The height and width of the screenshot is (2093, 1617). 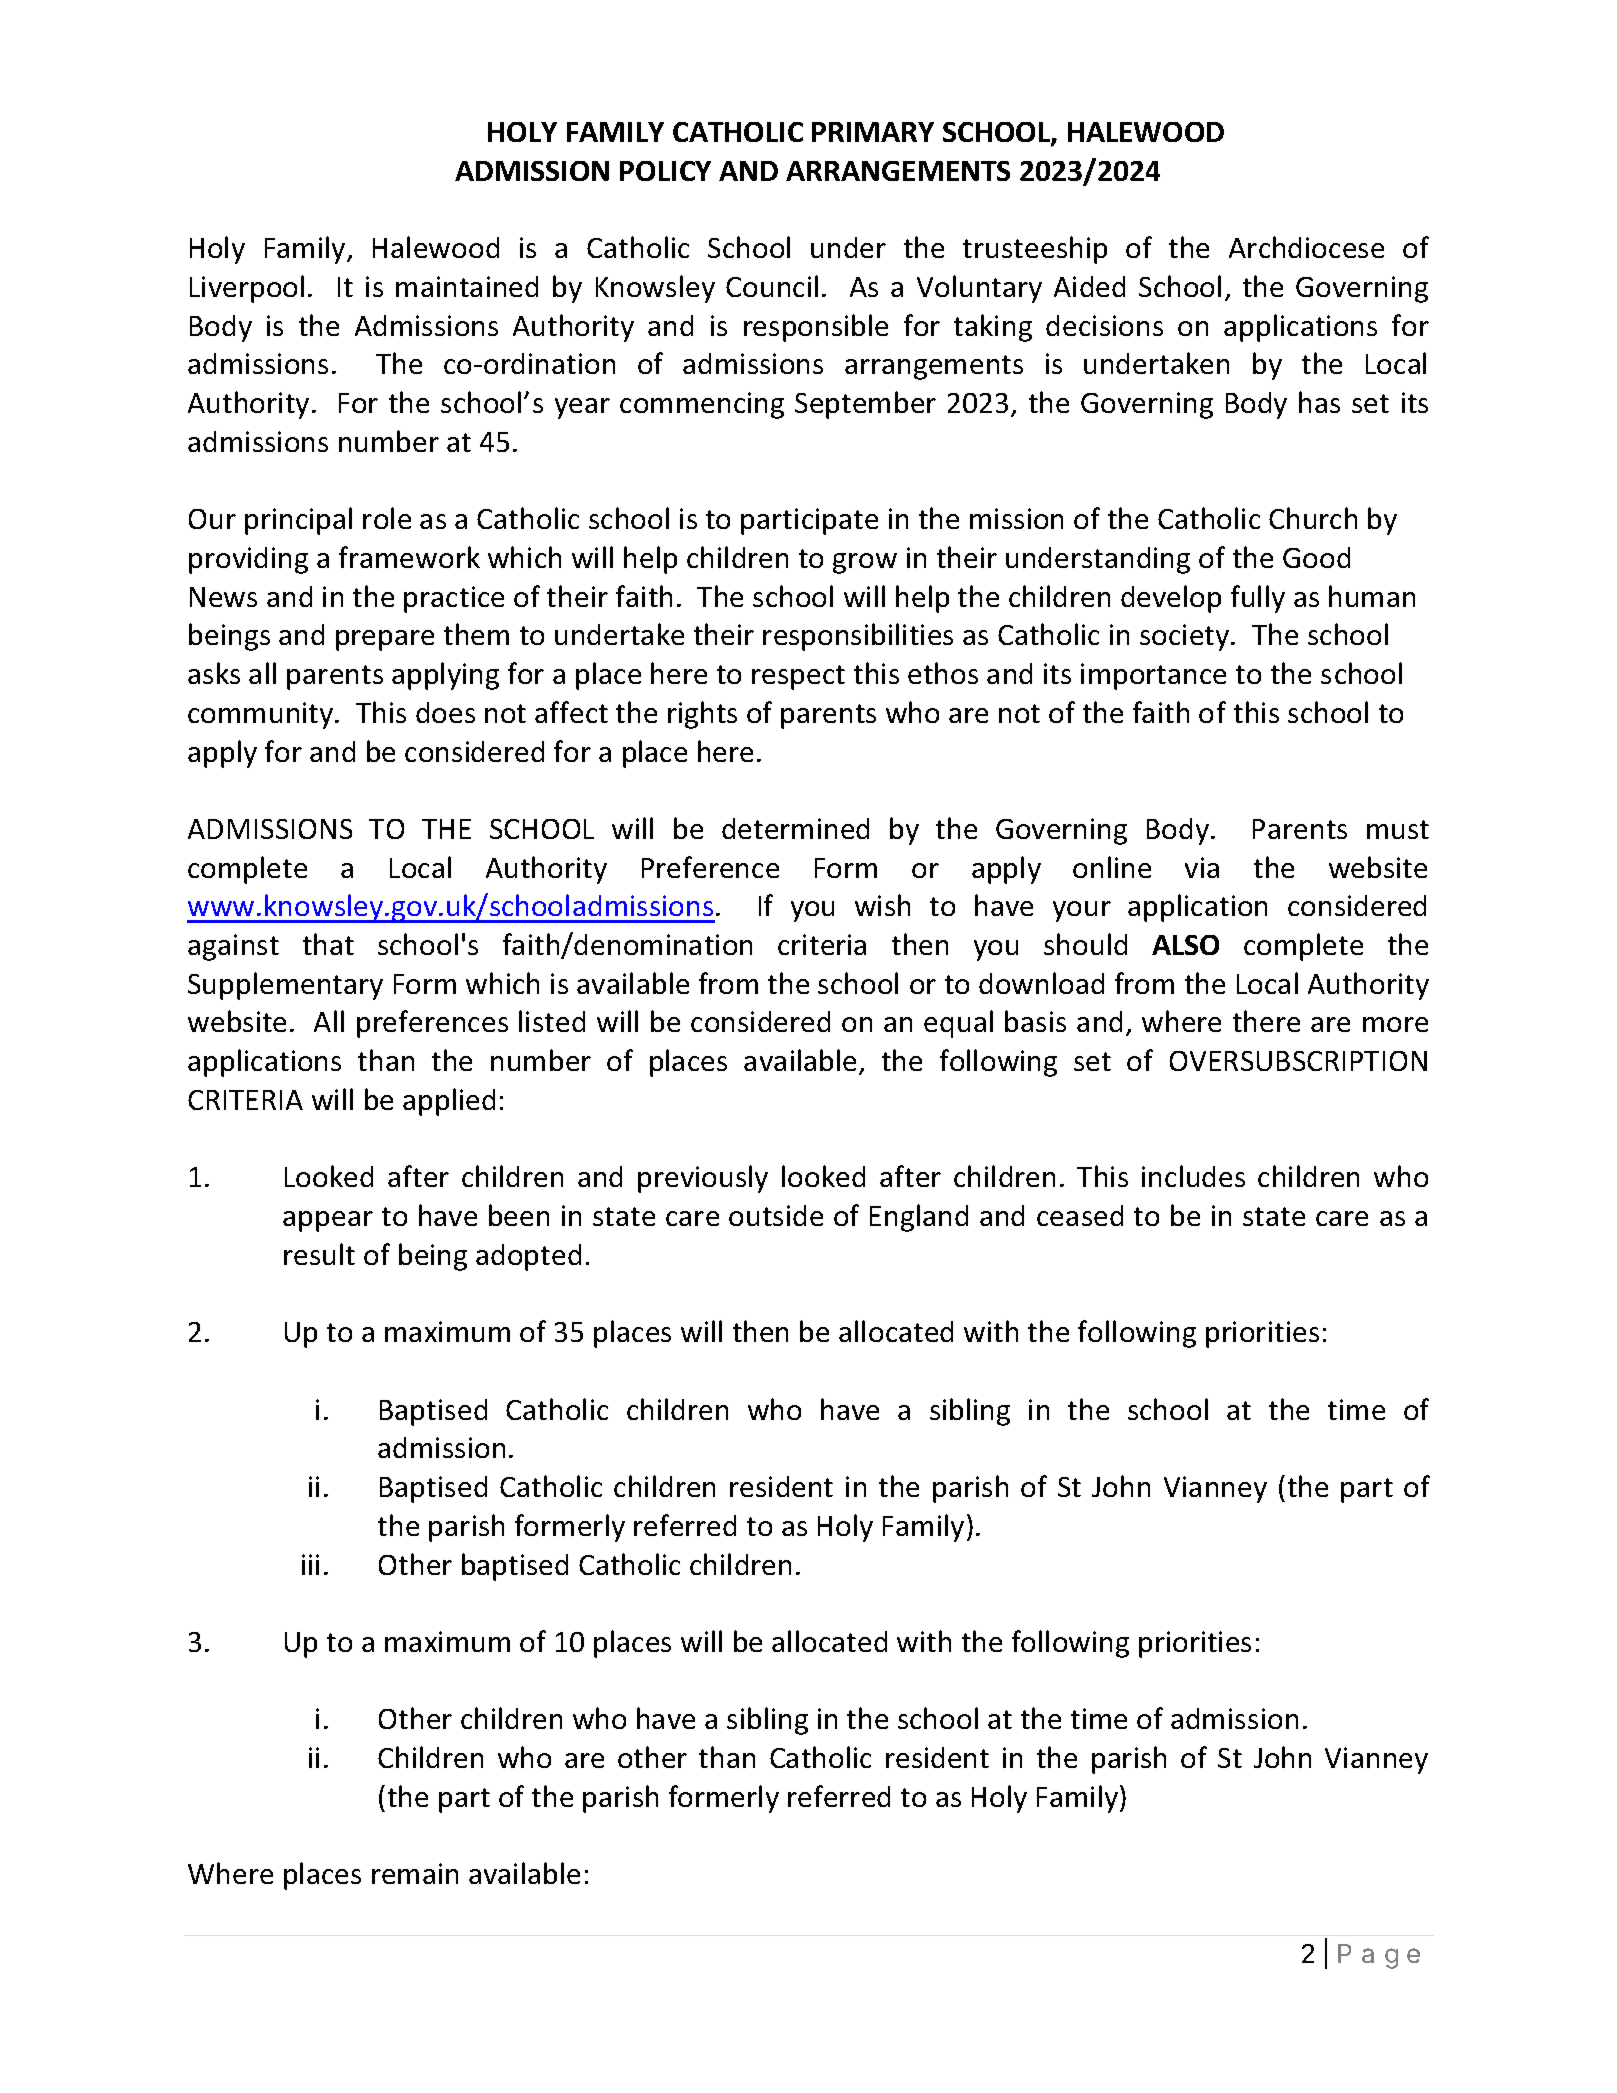 What do you see at coordinates (882, 905) in the screenshot?
I see `wish` at bounding box center [882, 905].
